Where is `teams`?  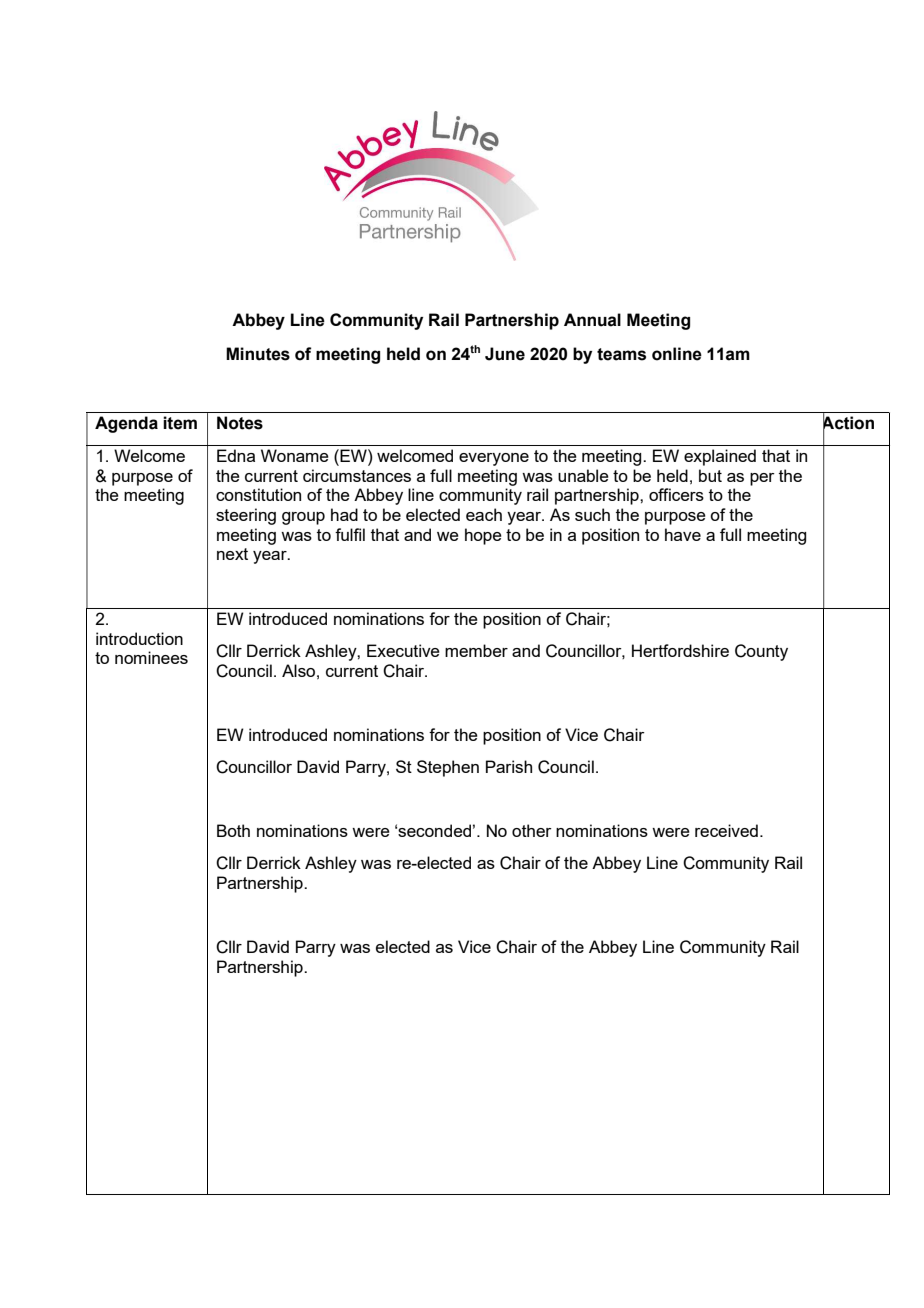 teams is located at coordinates (621, 354).
